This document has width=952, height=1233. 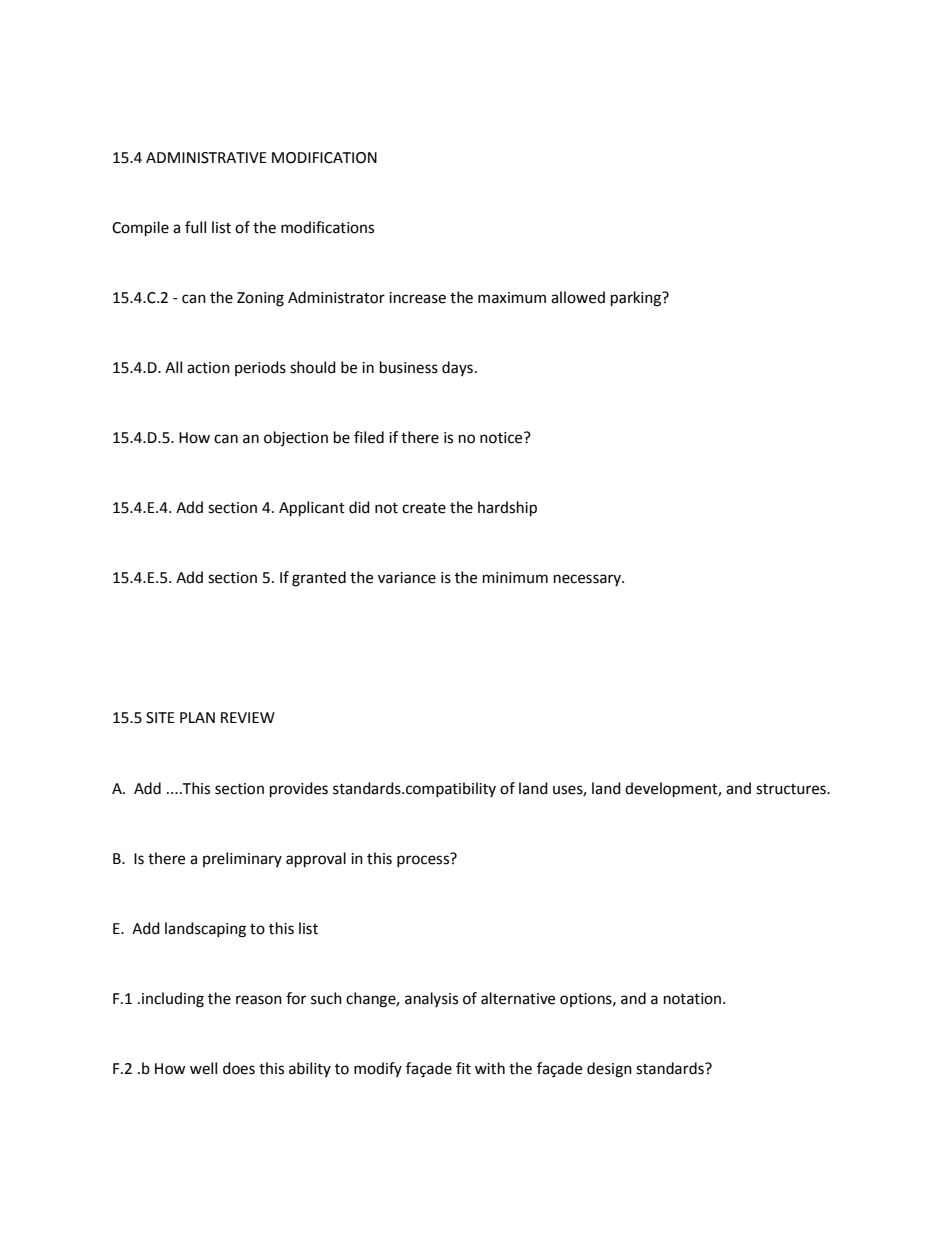 What do you see at coordinates (319, 579) in the document?
I see `granted` at bounding box center [319, 579].
